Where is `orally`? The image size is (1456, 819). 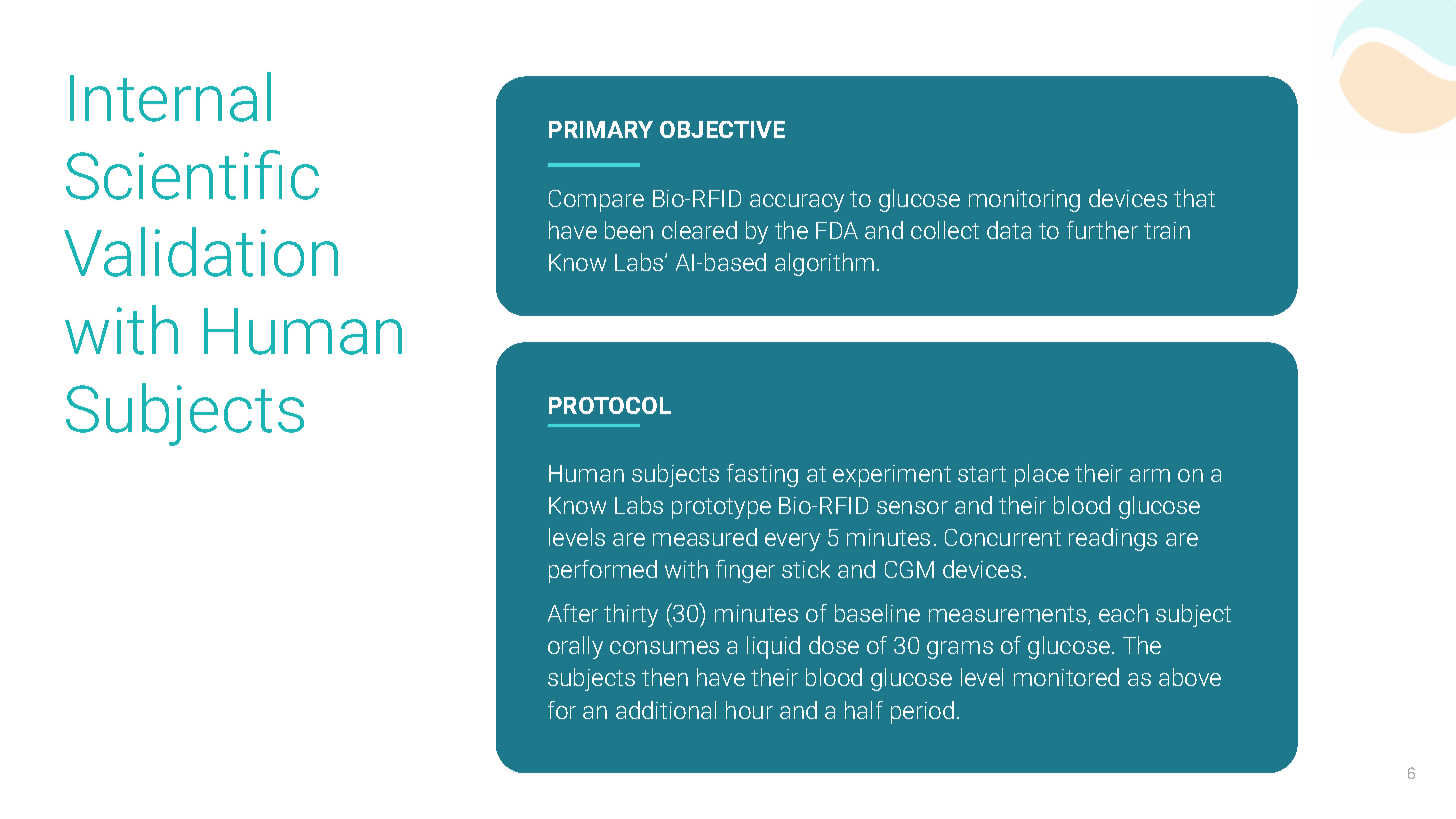 orally is located at coordinates (575, 647).
